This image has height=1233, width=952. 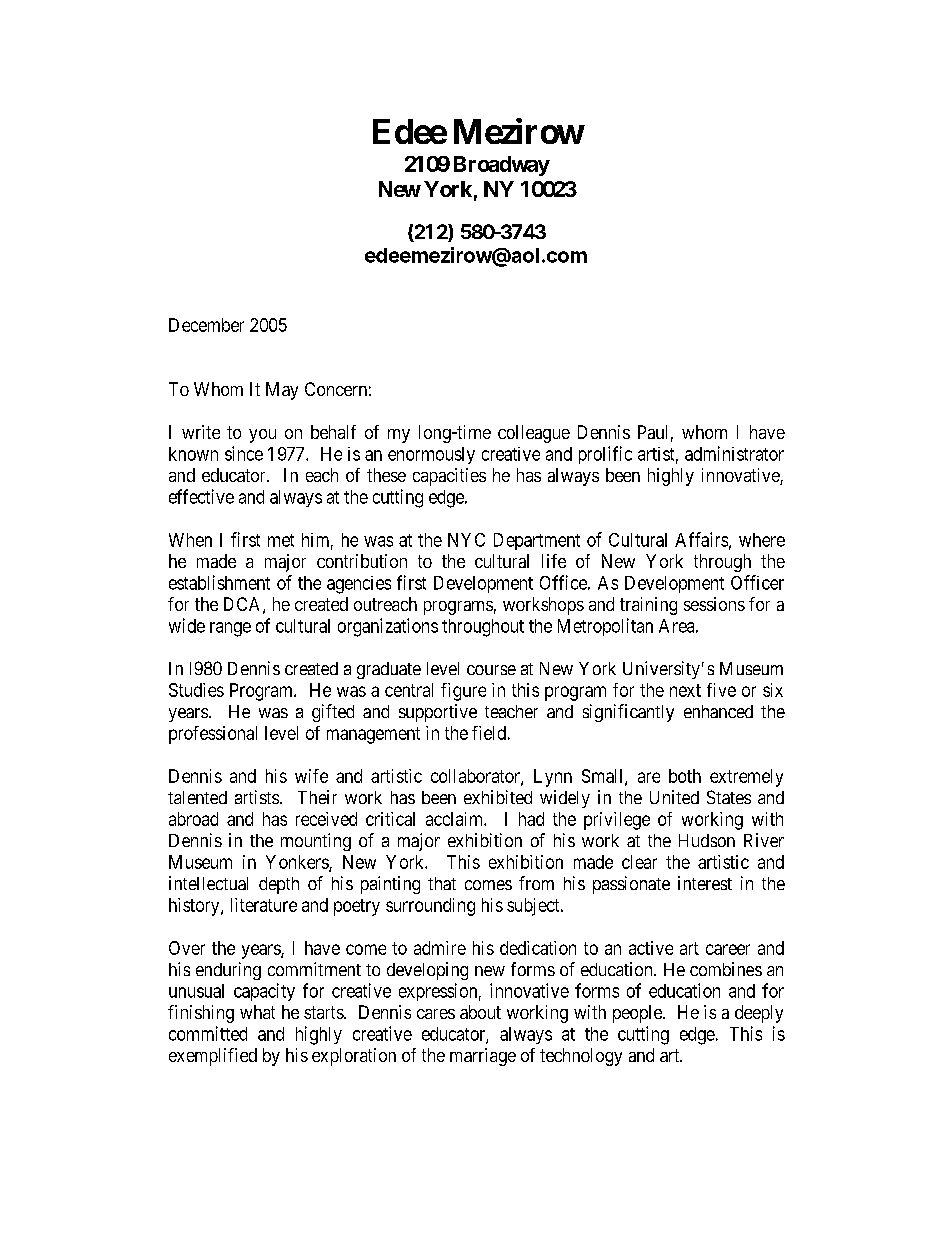 I want to click on about, so click(x=480, y=1012).
